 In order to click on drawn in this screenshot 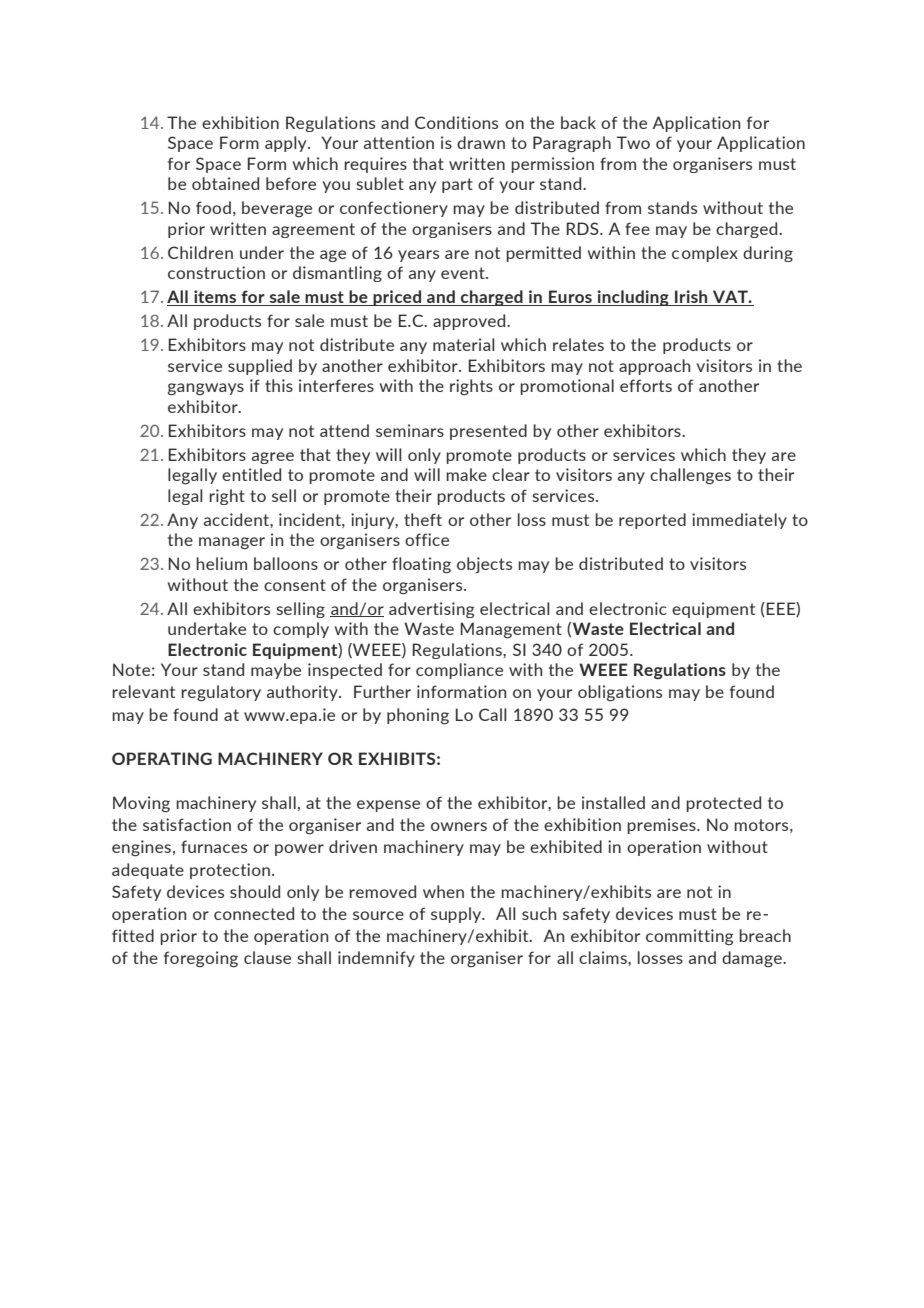, I will do `click(481, 142)`.
